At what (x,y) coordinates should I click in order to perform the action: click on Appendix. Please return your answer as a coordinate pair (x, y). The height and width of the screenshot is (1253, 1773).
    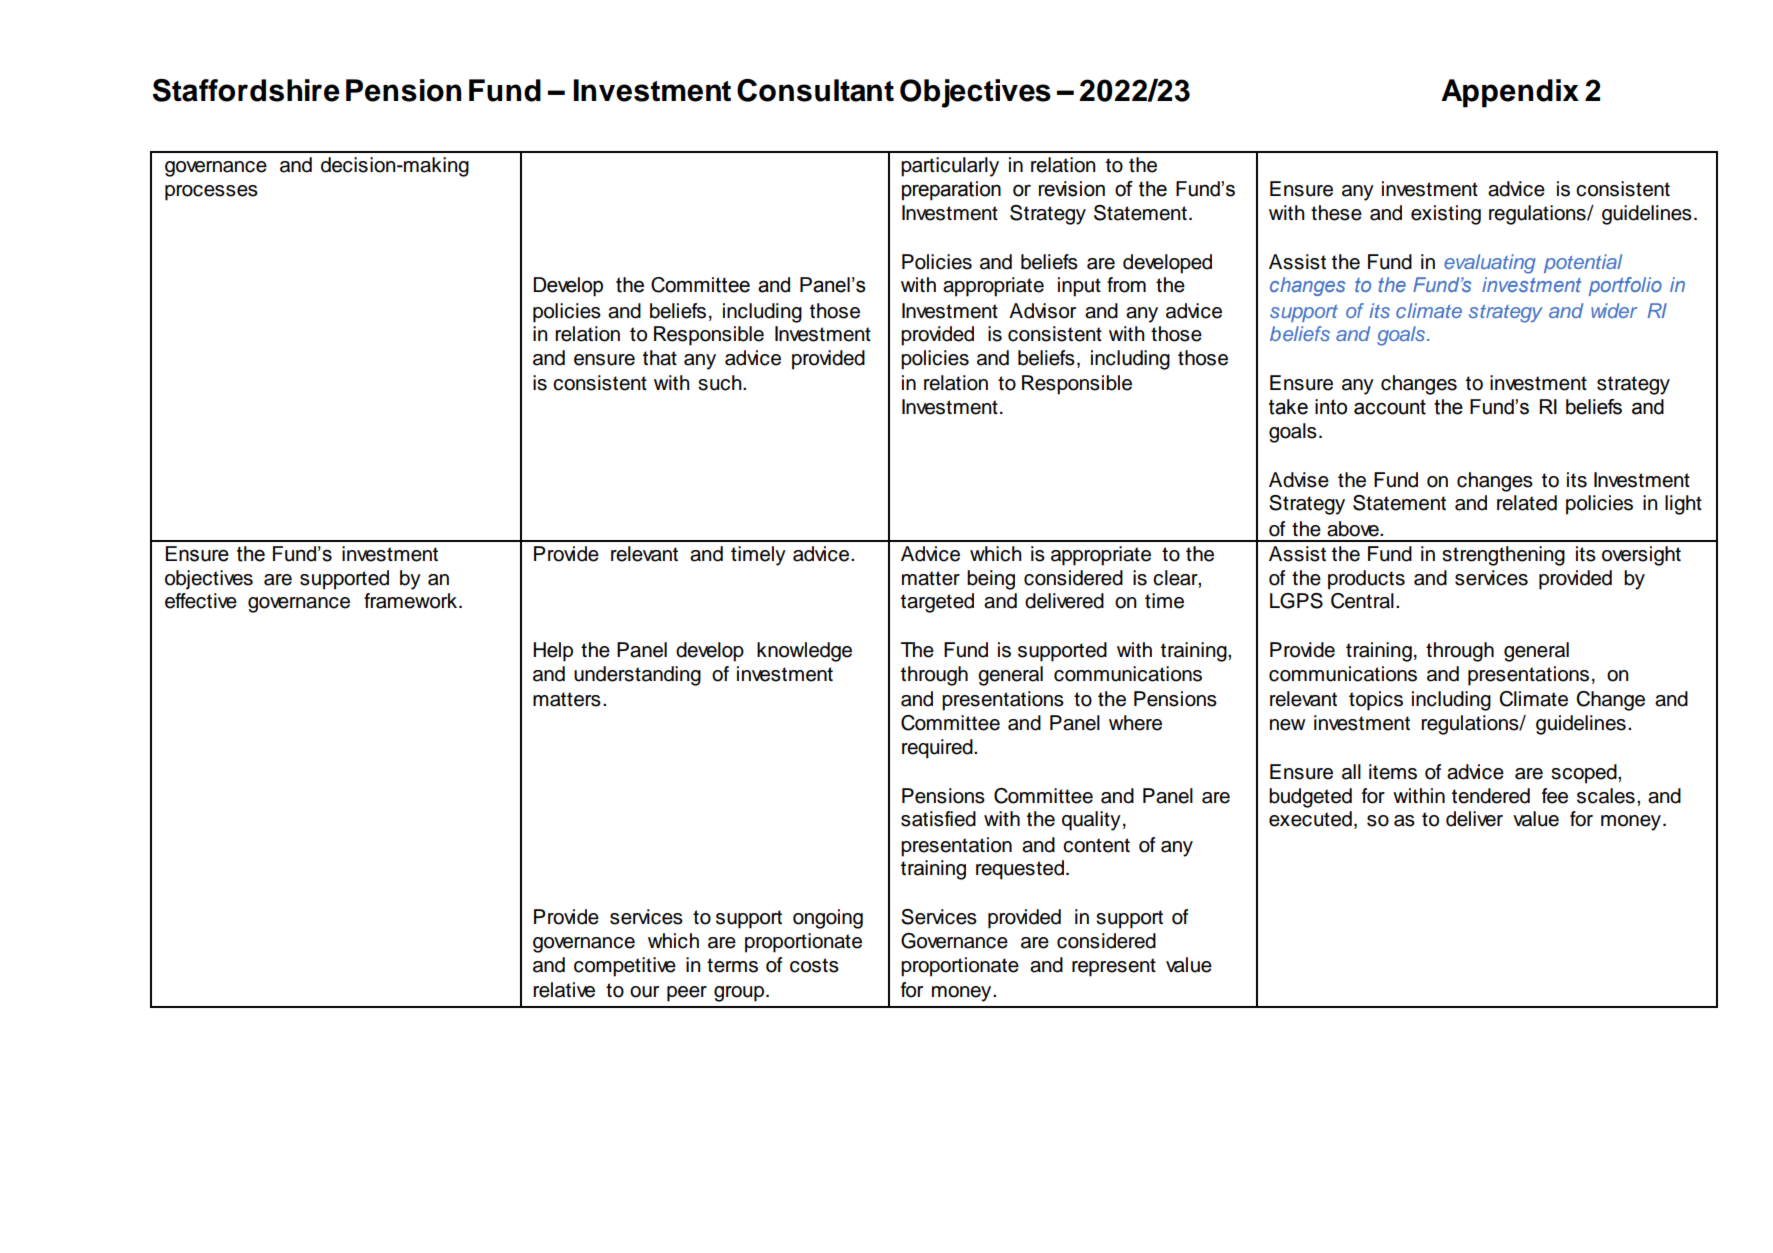
    Looking at the image, I should click on (1510, 93).
